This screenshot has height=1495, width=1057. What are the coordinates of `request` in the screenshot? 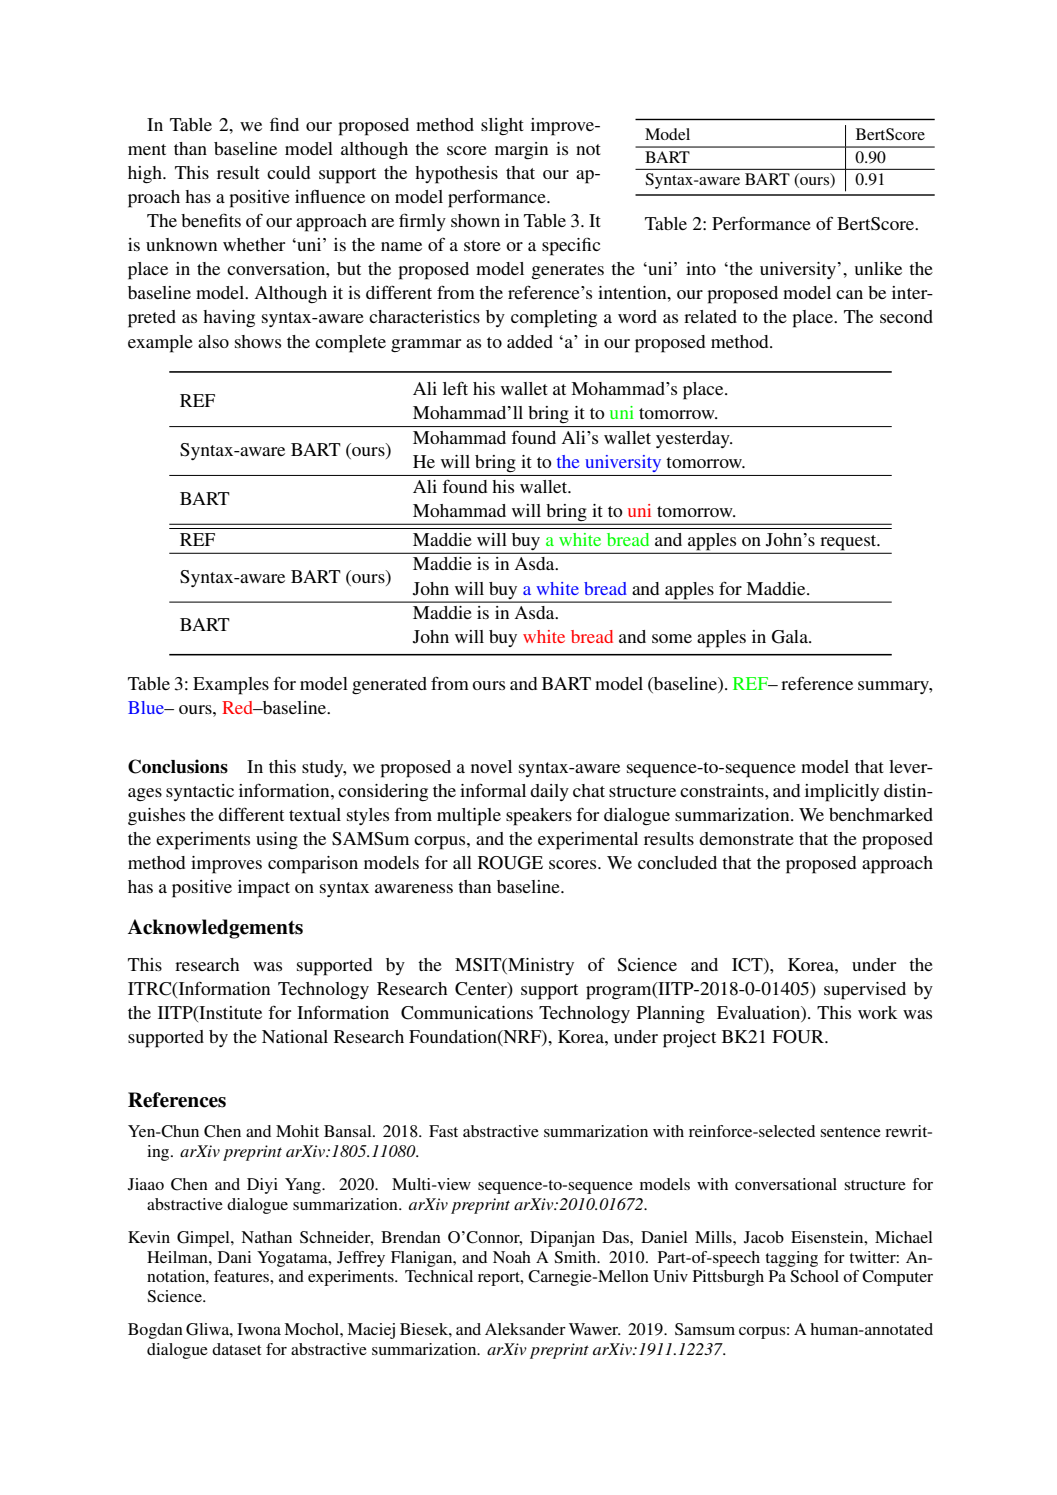 It's located at (850, 542).
